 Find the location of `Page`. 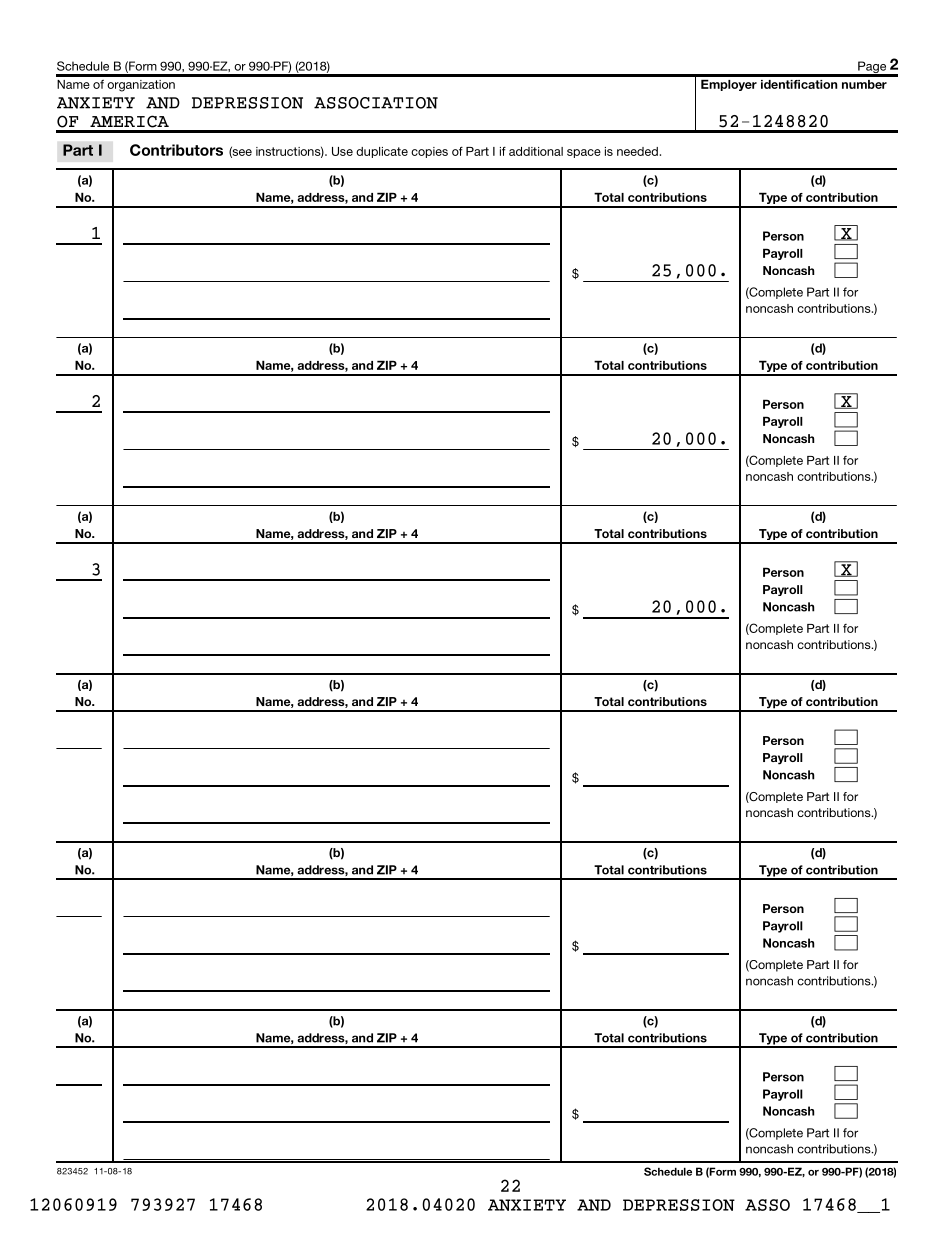

Page is located at coordinates (872, 68).
